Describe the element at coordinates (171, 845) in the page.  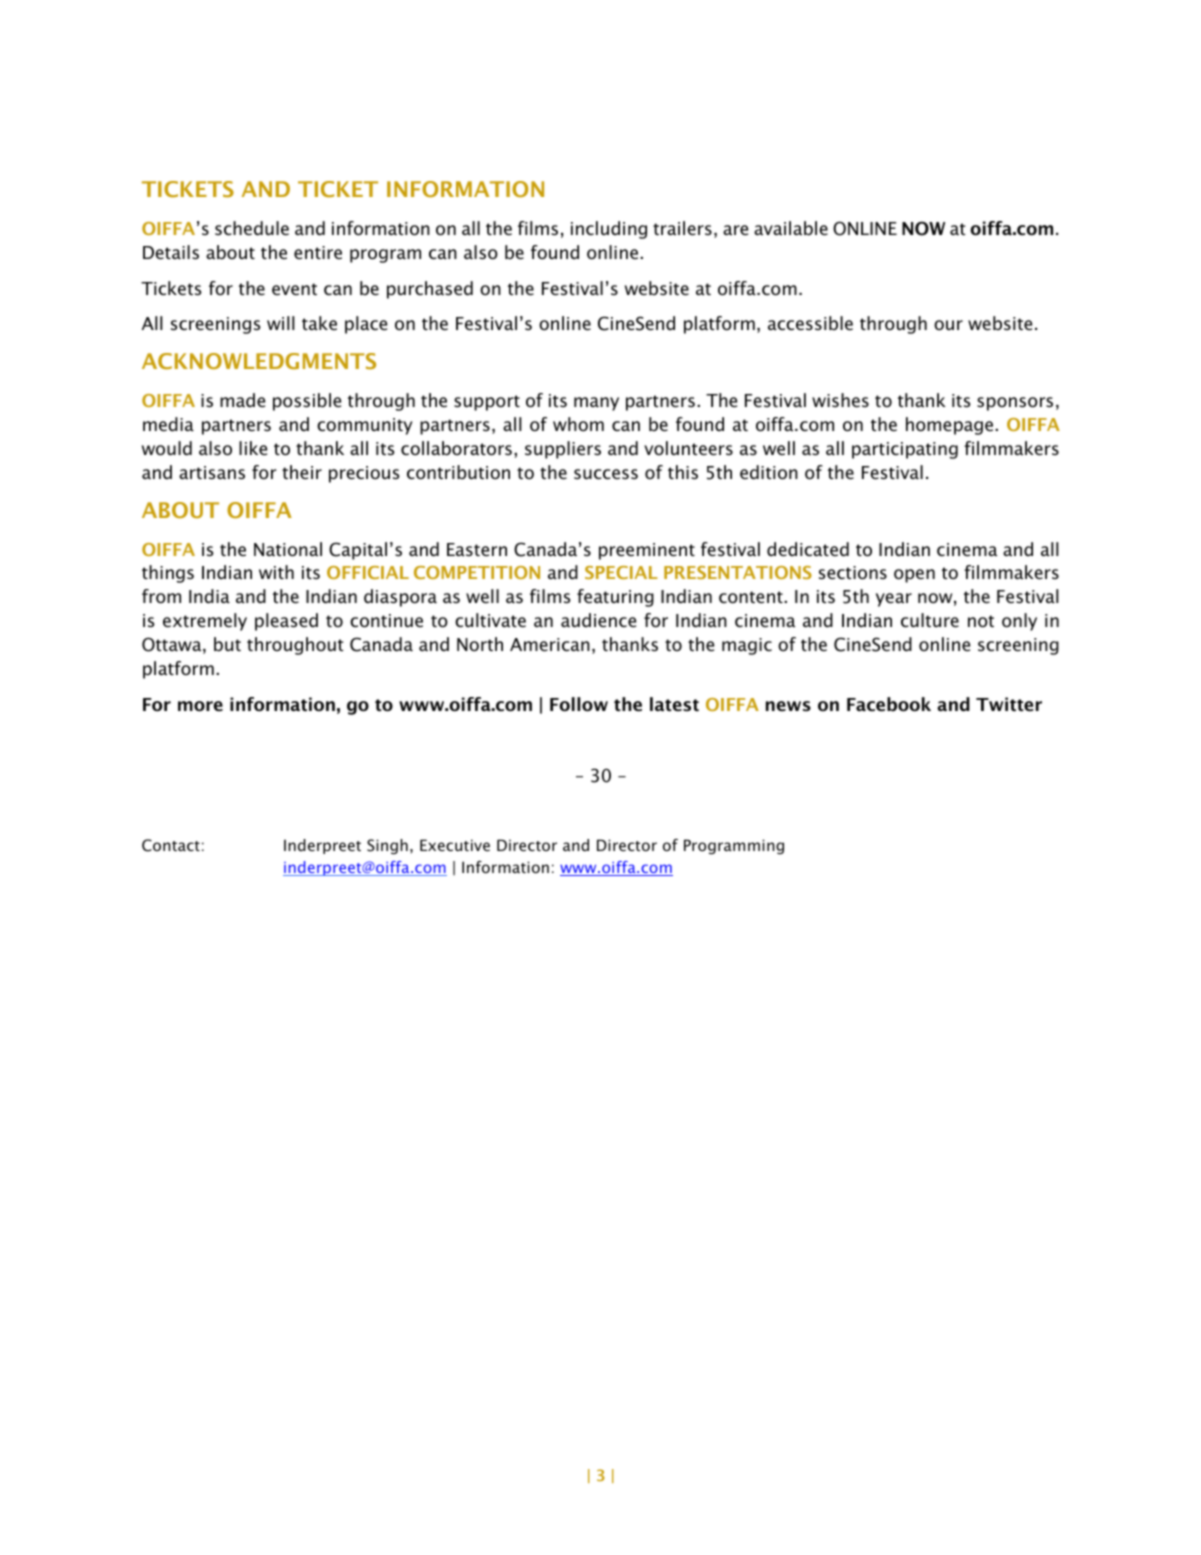
I see `Contact` at that location.
